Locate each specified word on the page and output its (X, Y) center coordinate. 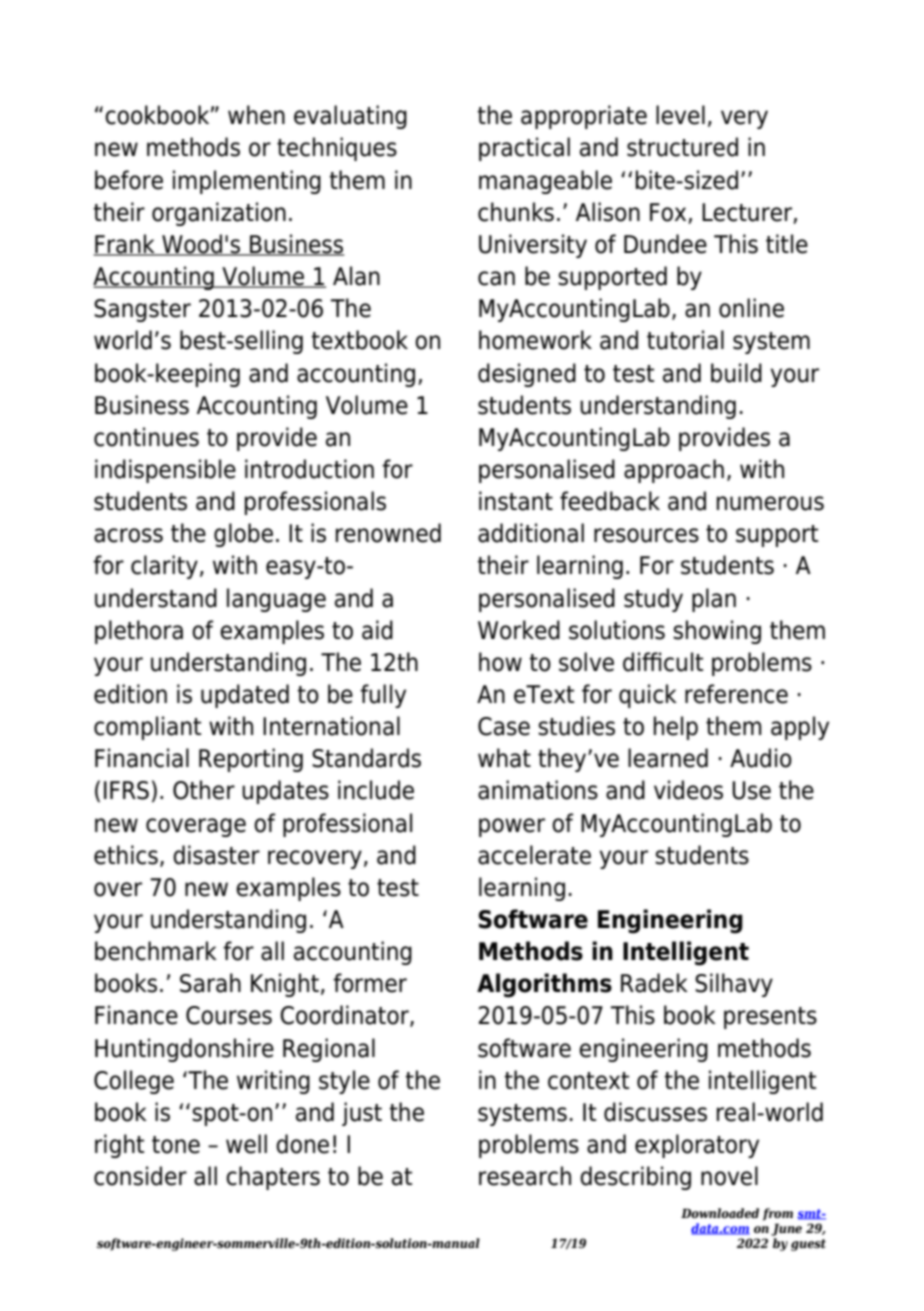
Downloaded (720, 1213)
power (512, 827)
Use (751, 790)
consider (140, 1176)
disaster (216, 855)
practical (524, 149)
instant (516, 501)
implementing (247, 182)
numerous (770, 503)
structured (682, 147)
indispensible (165, 471)
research (525, 1176)
